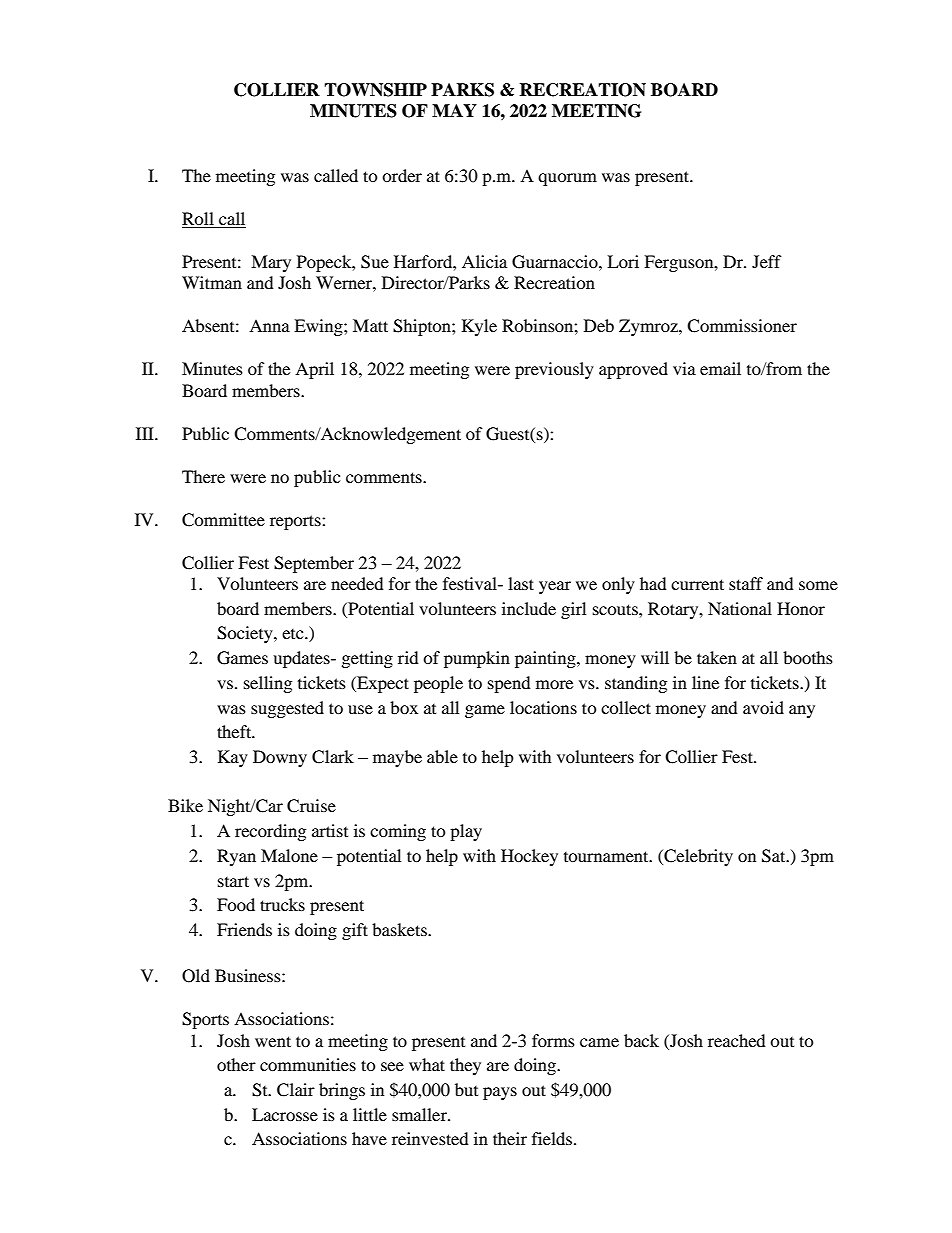 This image has width=952, height=1233. Describe the element at coordinates (236, 1064) in the image. I see `other` at that location.
